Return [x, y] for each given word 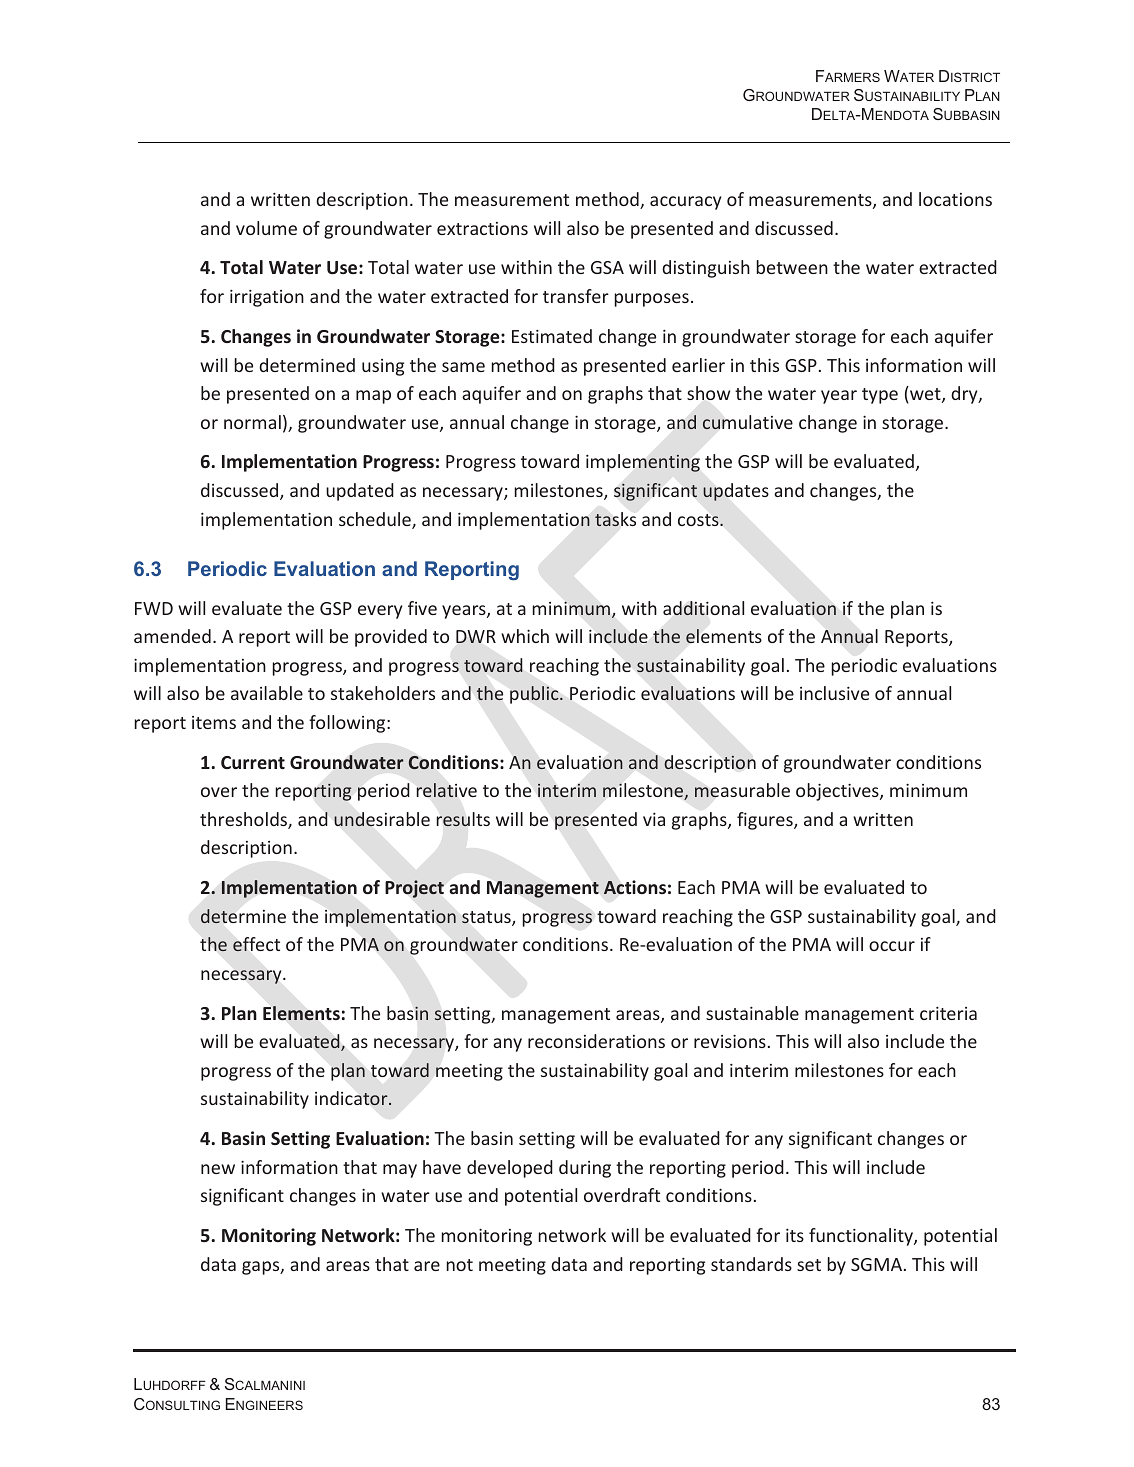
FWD [154, 608]
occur [892, 946]
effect [256, 944]
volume [266, 228]
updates [736, 492]
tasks [615, 519]
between [792, 267]
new [218, 1169]
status [487, 918]
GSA [607, 267]
